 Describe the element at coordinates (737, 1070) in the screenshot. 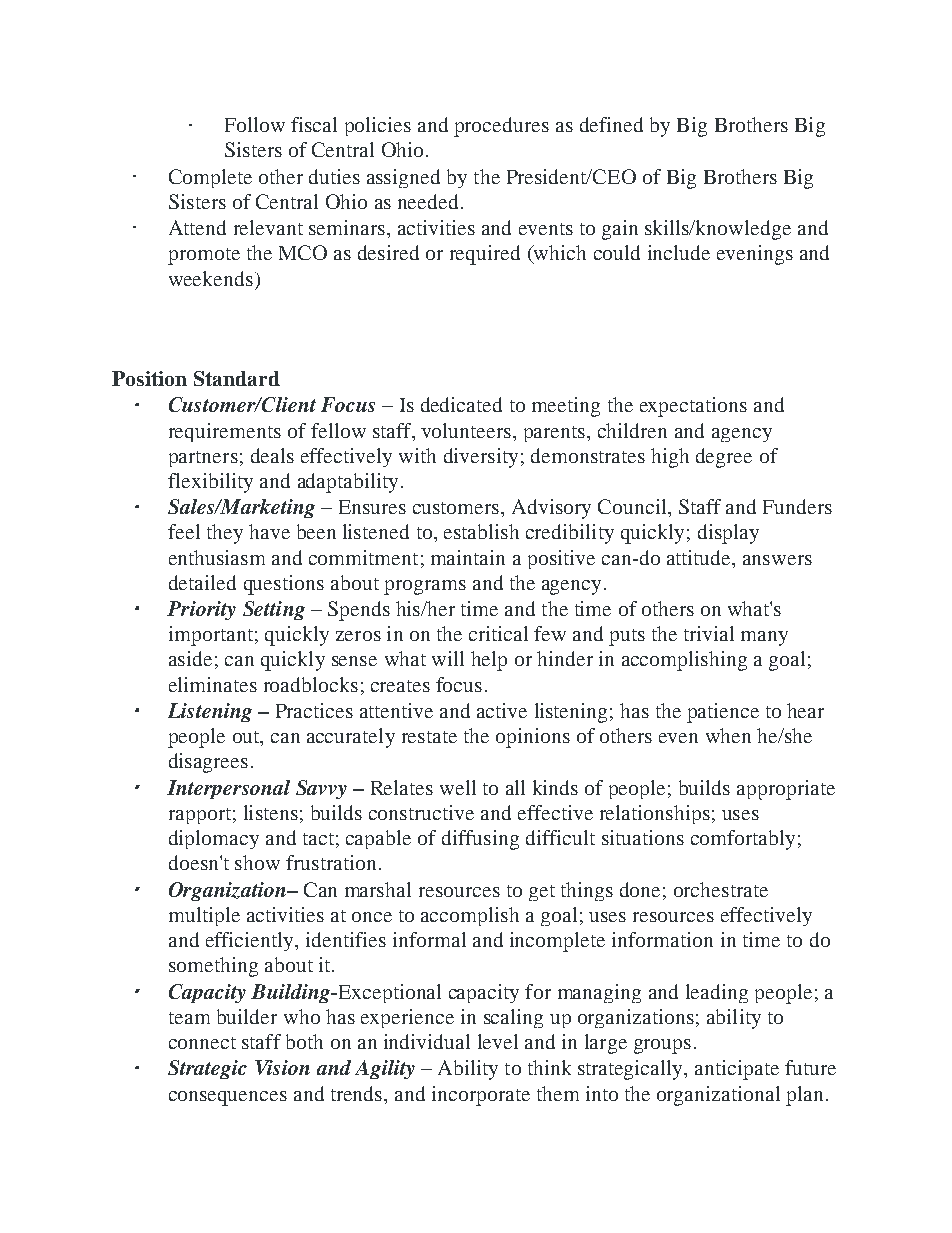

I see `anticipate` at that location.
